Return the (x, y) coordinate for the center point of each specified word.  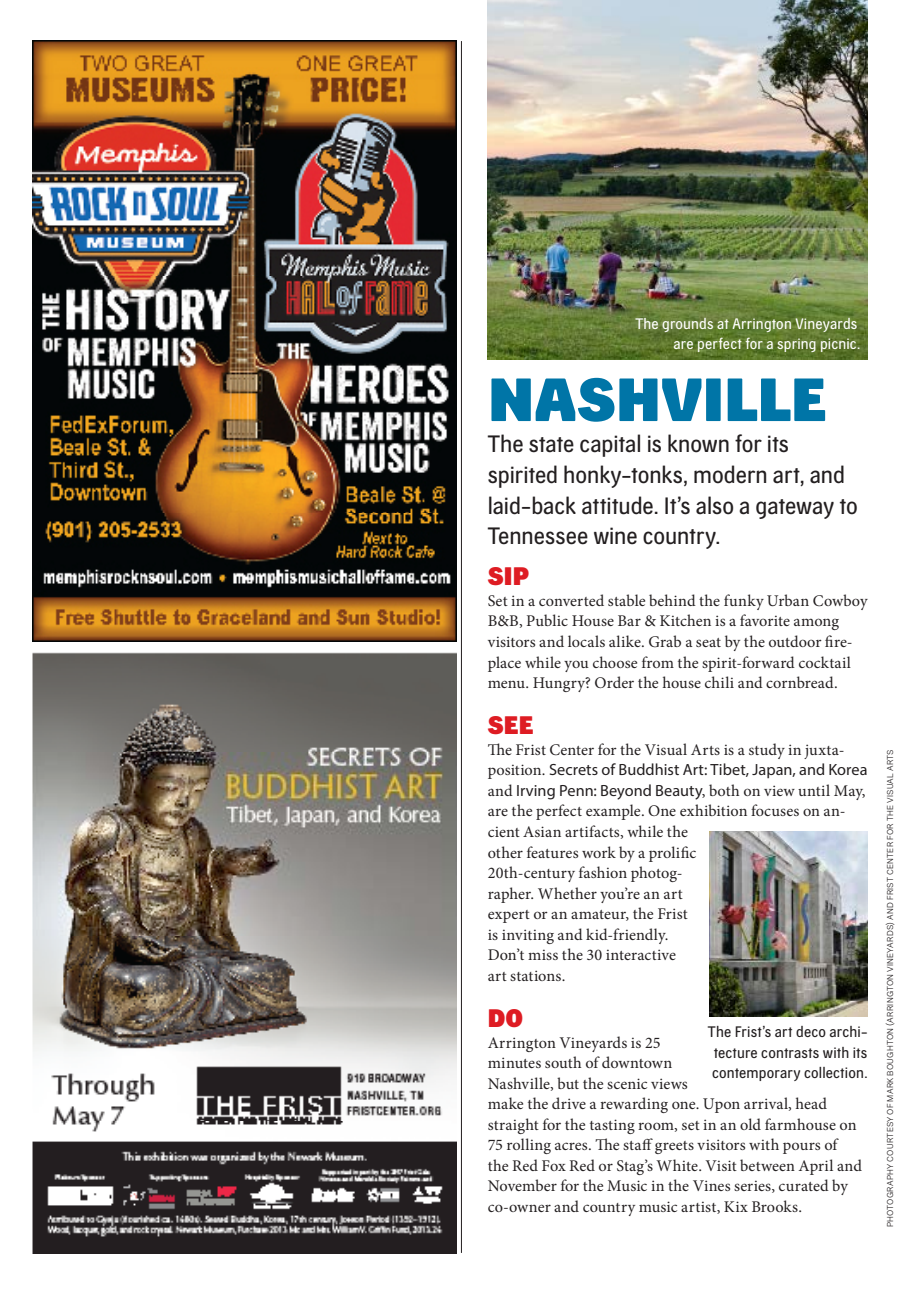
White (678, 1165)
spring (796, 345)
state (551, 445)
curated (804, 1185)
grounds (687, 325)
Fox (554, 1165)
